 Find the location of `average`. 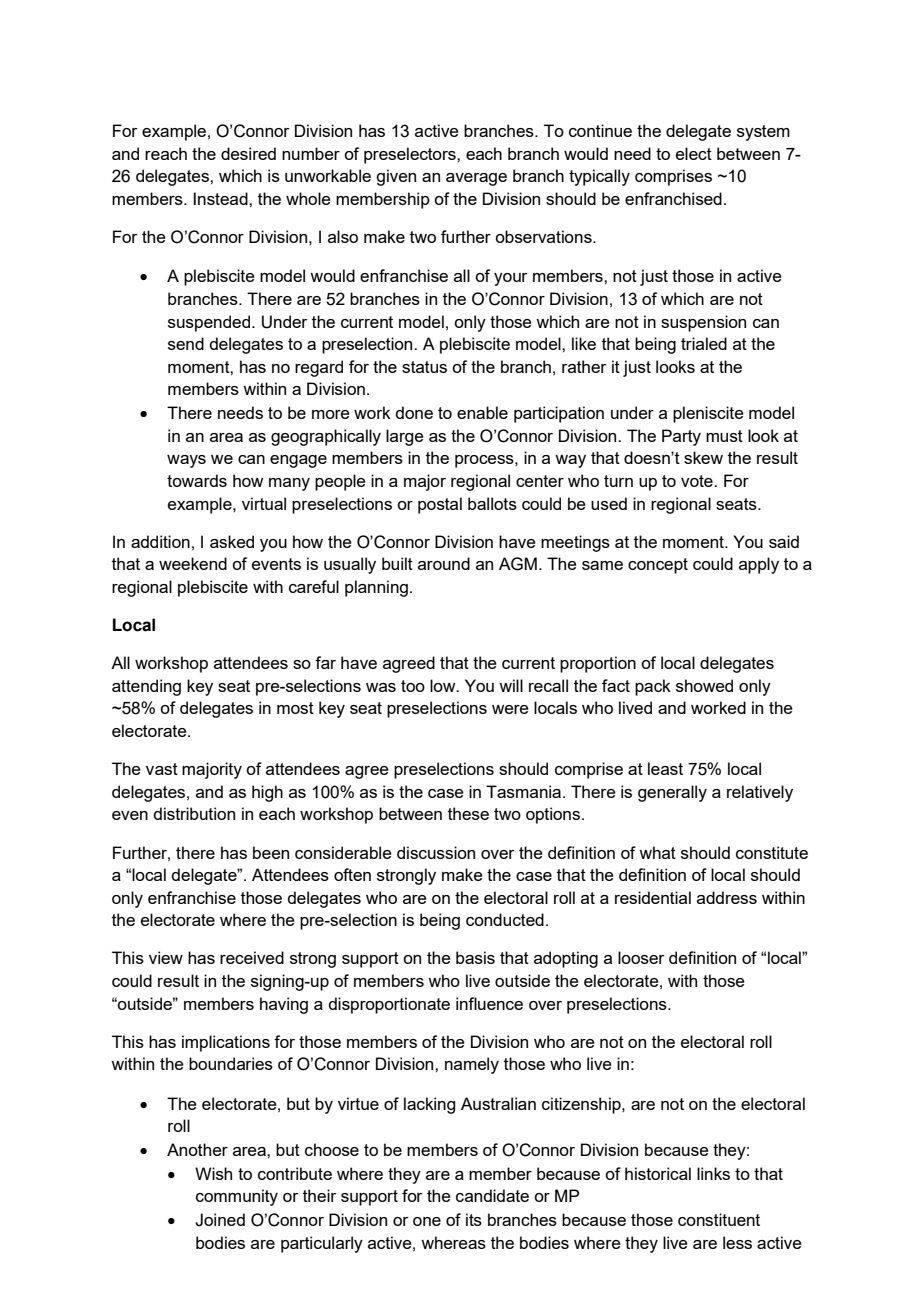

average is located at coordinates (476, 179).
